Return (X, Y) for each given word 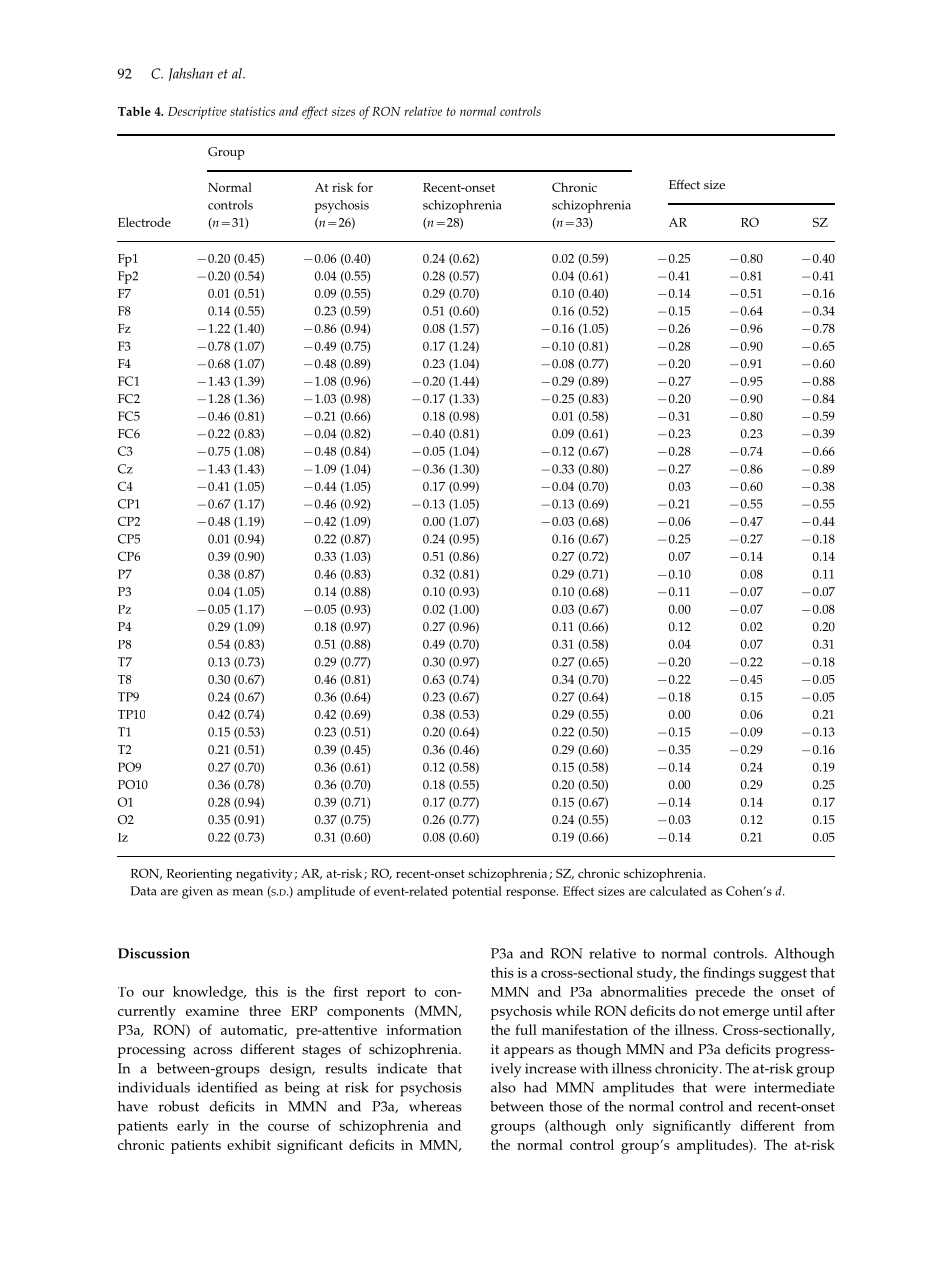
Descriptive (197, 113)
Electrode (144, 222)
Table (134, 111)
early (193, 1127)
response (532, 894)
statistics (252, 111)
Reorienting (199, 875)
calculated (678, 891)
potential (477, 892)
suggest (783, 975)
